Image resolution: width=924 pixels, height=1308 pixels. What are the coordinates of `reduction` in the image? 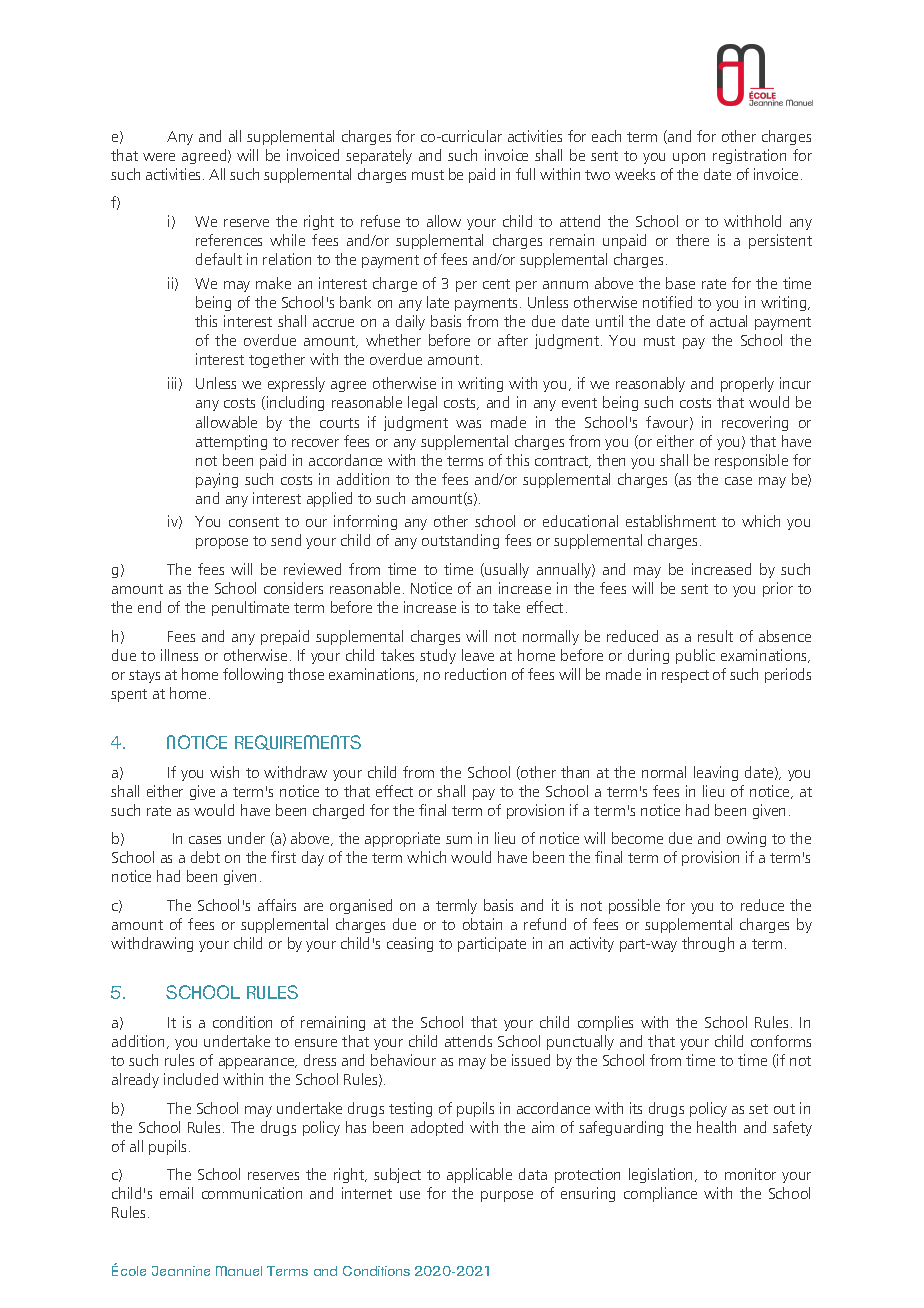 It's located at (475, 674).
